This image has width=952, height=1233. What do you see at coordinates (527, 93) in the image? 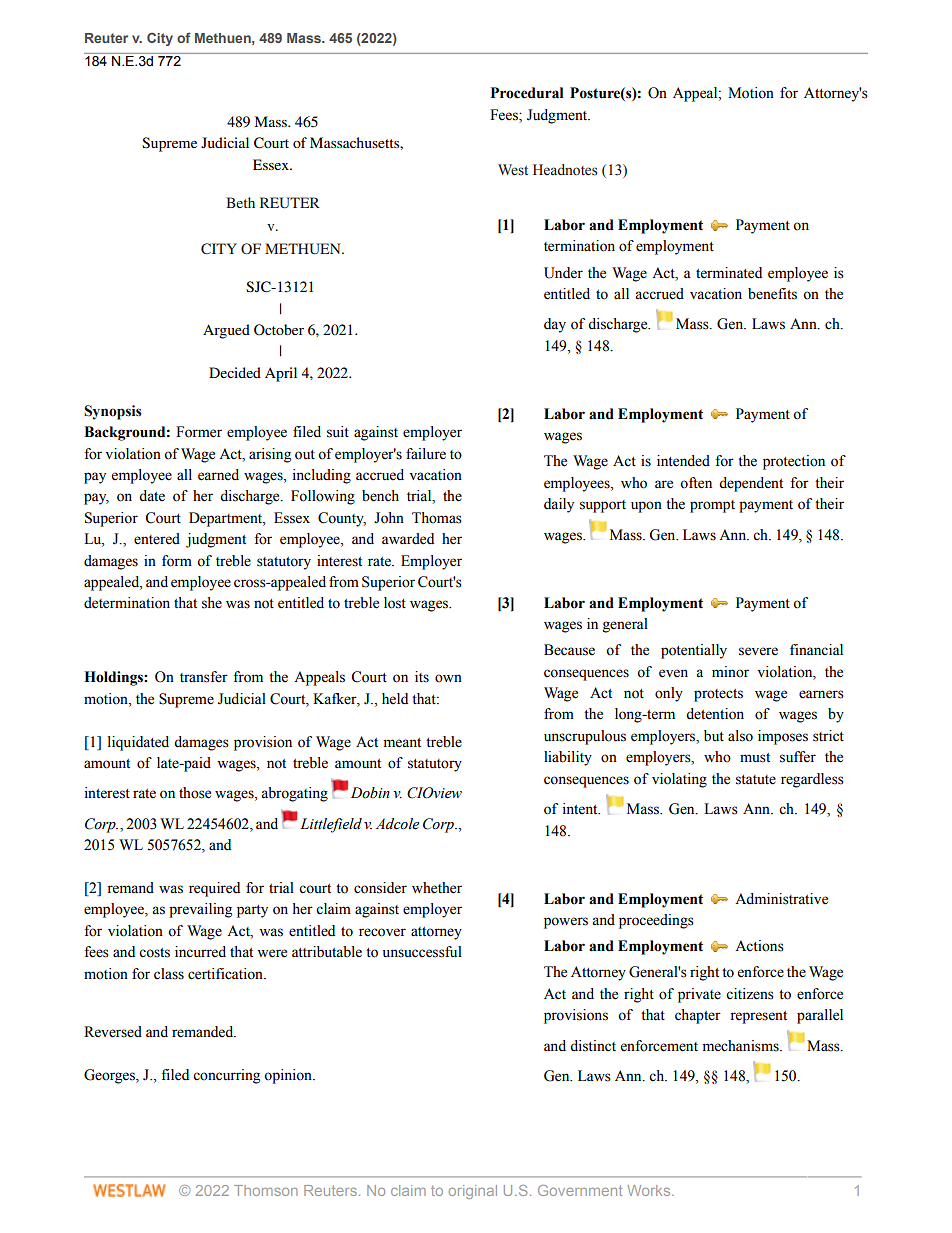
I see `Procedural` at bounding box center [527, 93].
